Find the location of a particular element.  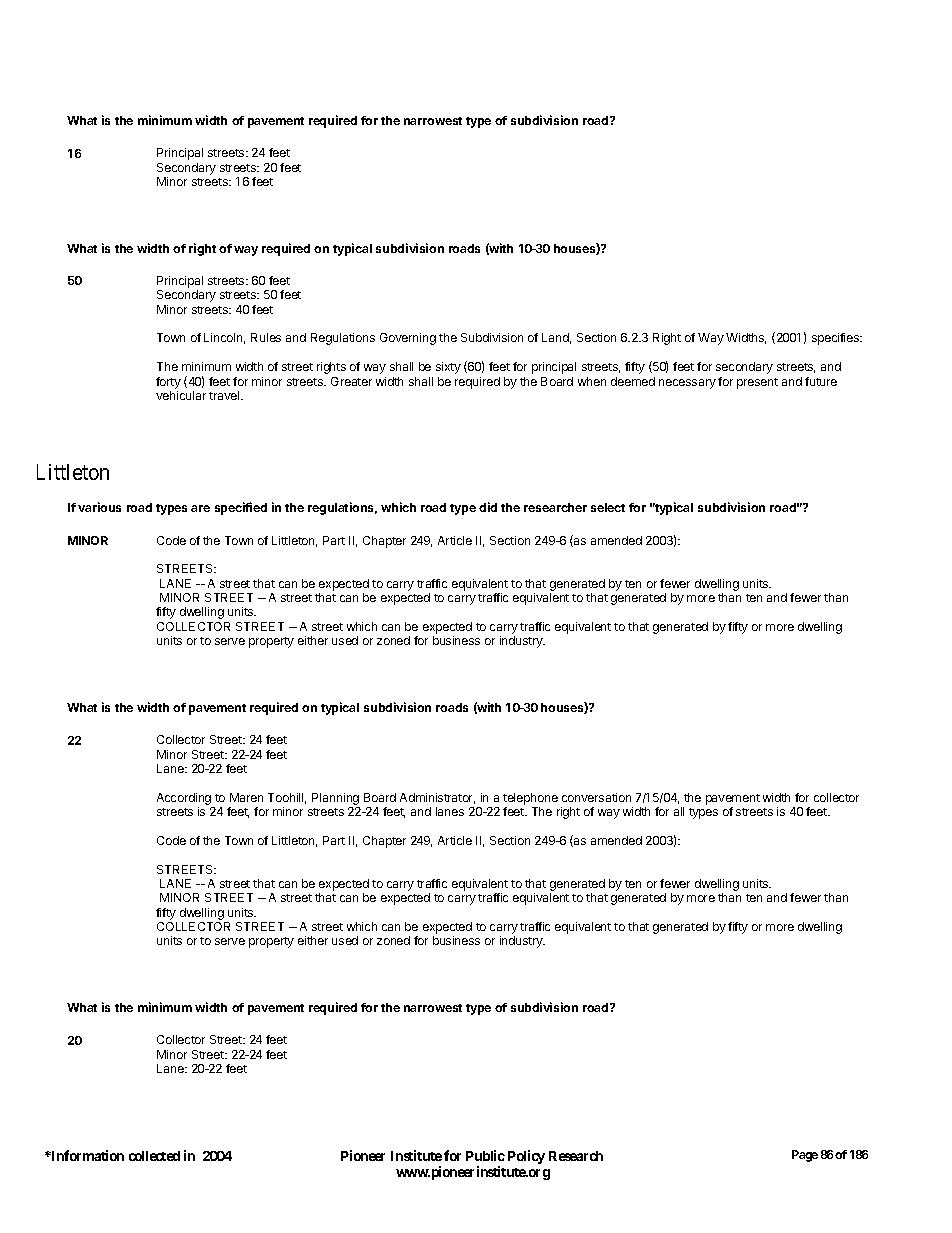

forty is located at coordinates (168, 383).
